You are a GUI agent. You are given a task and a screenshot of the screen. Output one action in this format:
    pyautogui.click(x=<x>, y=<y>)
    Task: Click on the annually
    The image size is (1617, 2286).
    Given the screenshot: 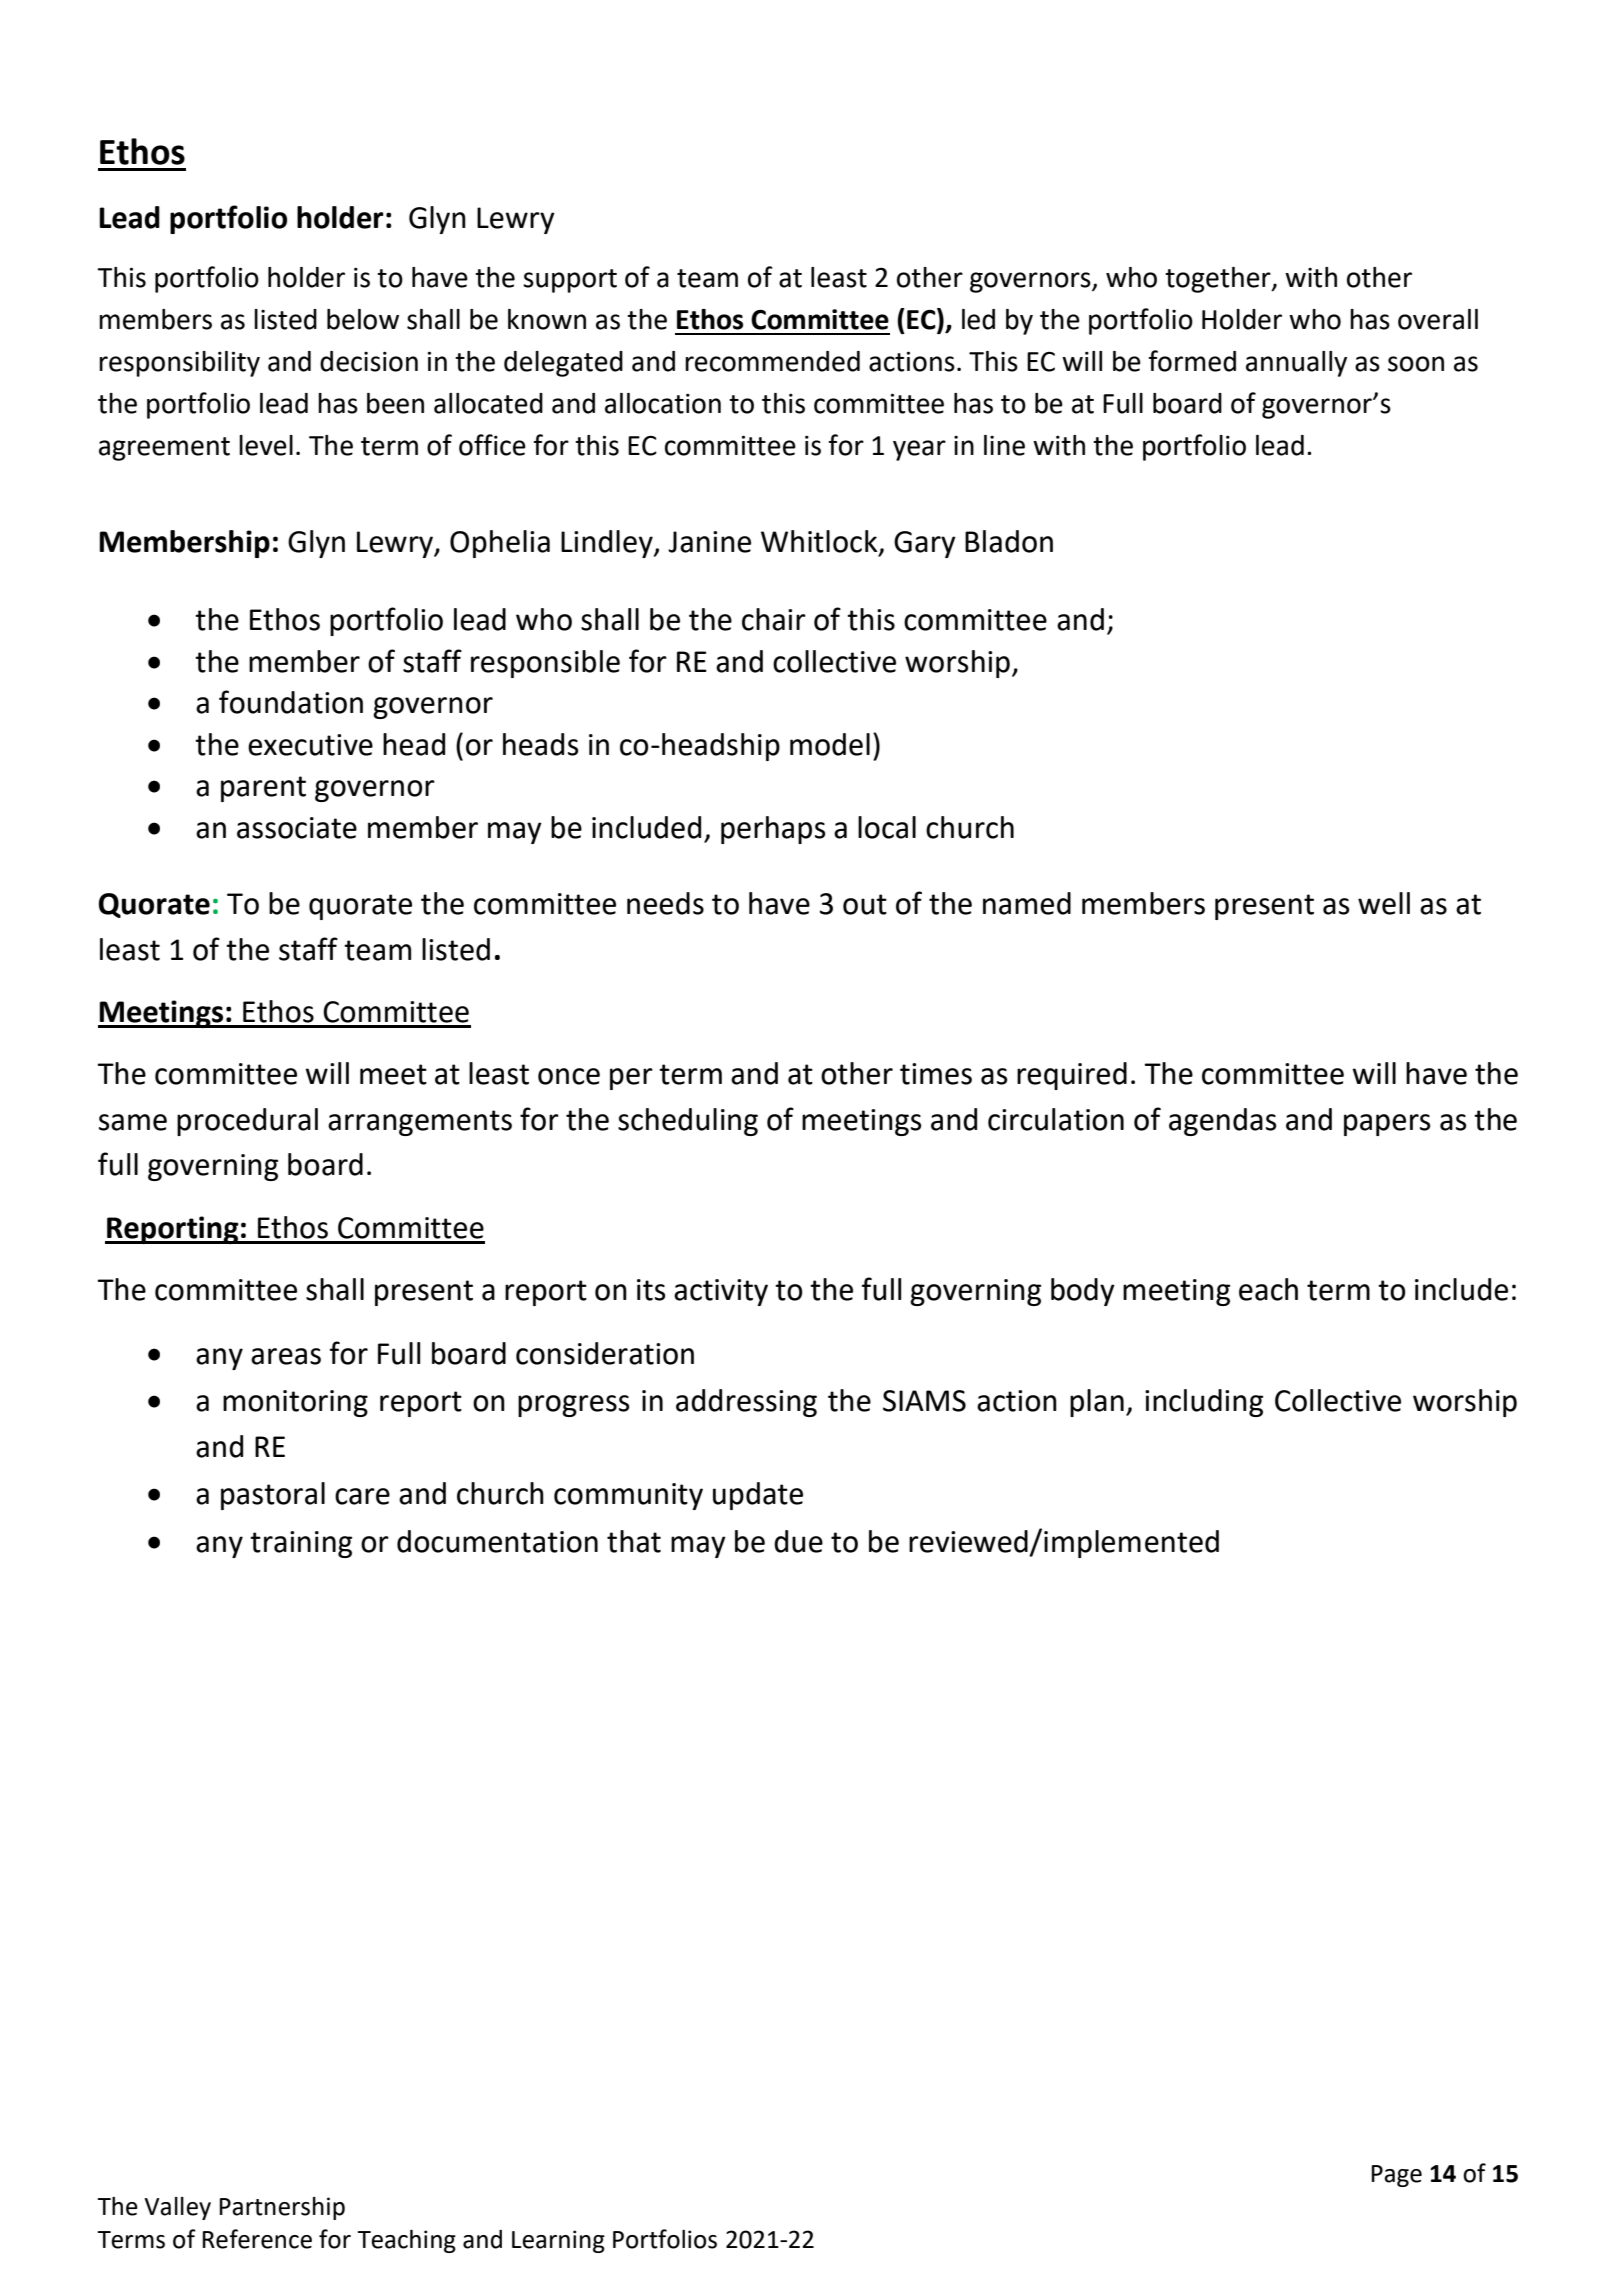 What is the action you would take?
    pyautogui.click(x=1296, y=364)
